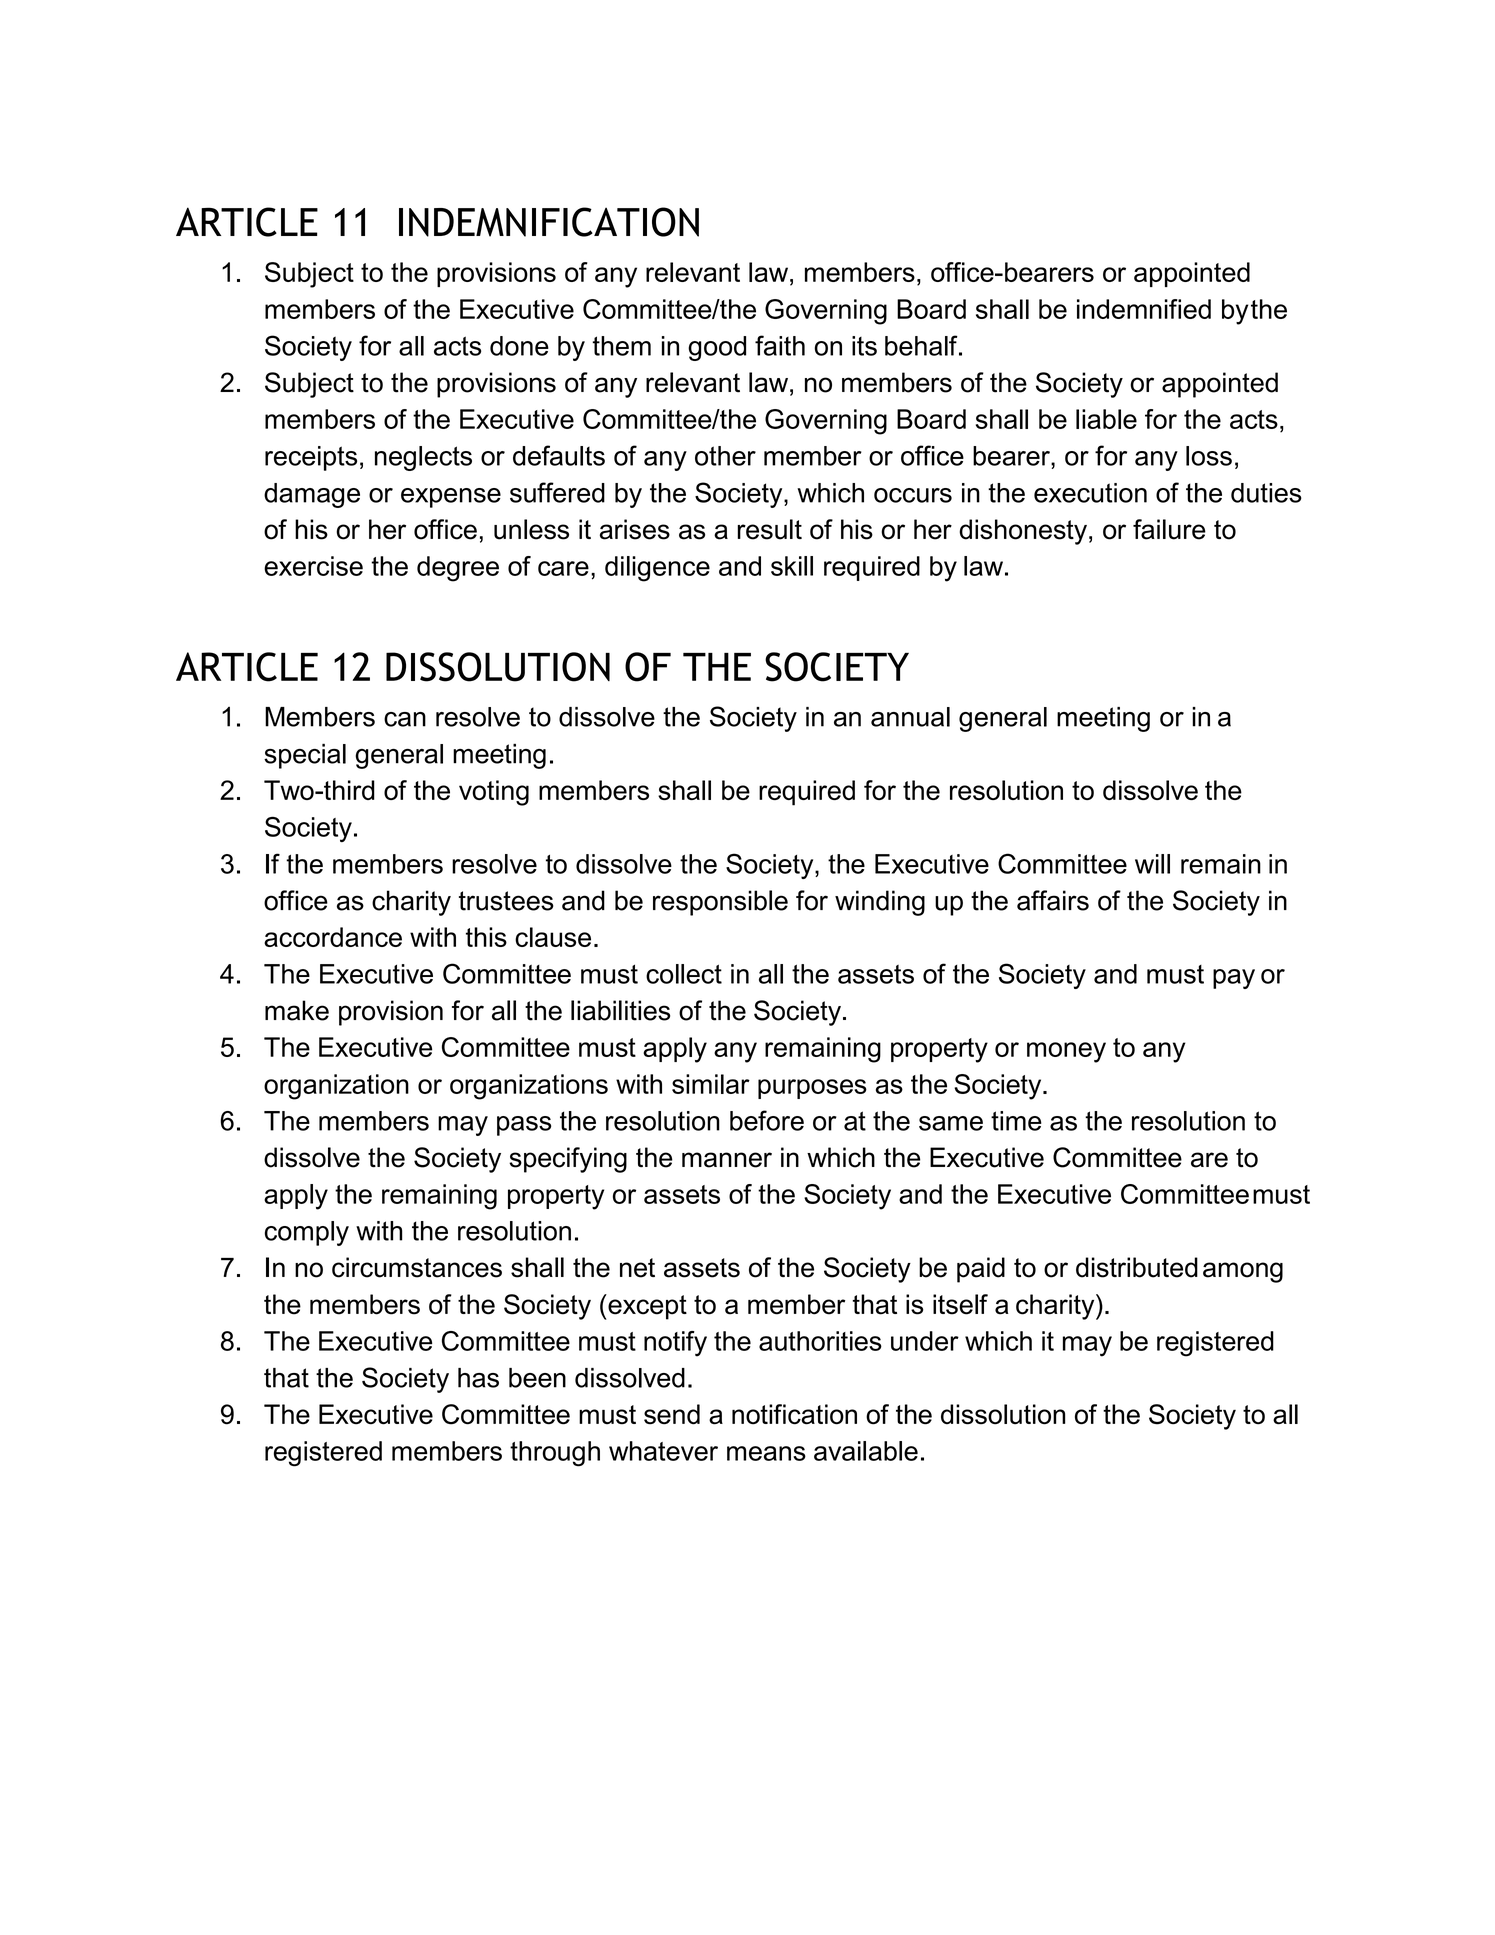 This document has width=1495, height=1935. I want to click on faith, so click(780, 345).
